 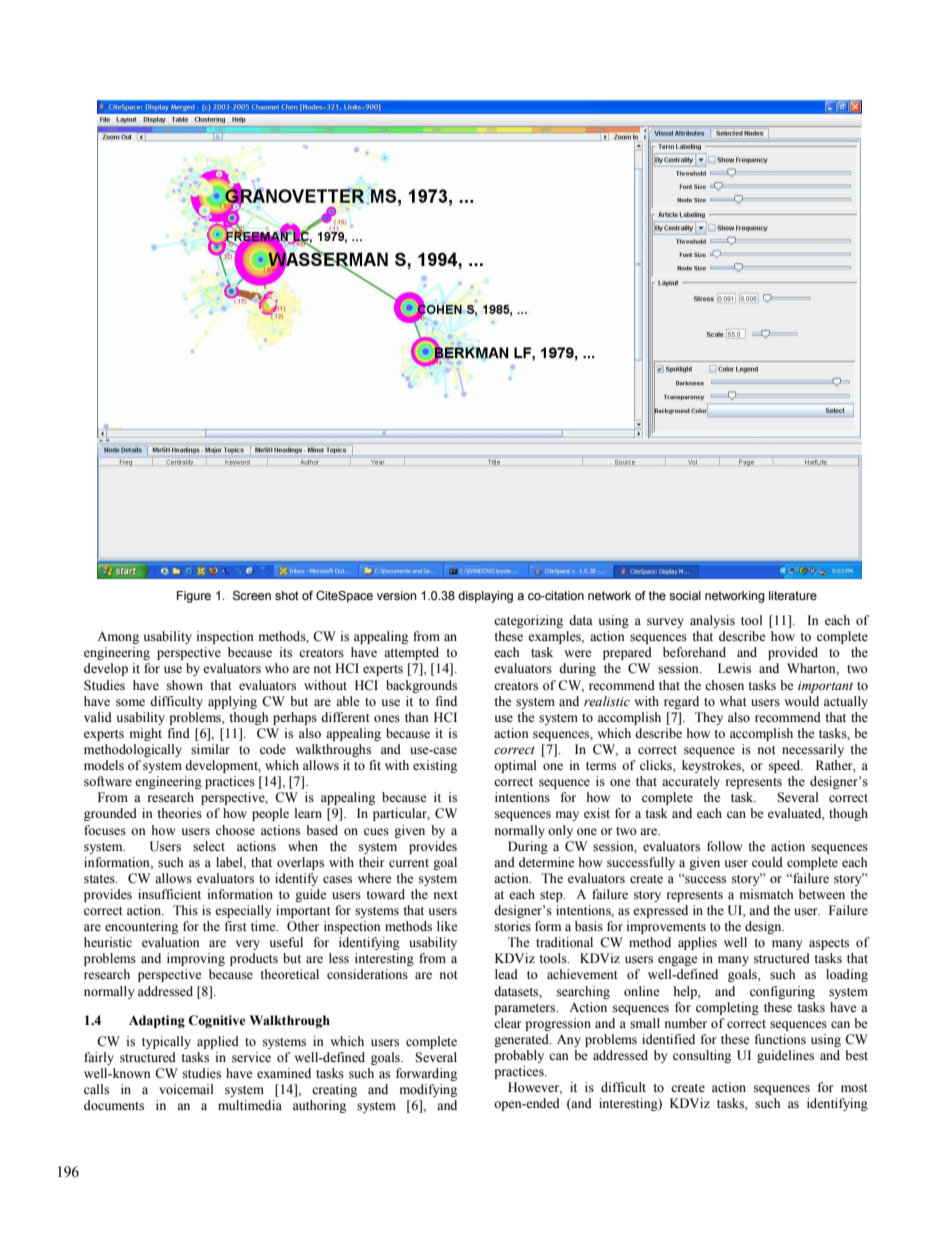 I want to click on Figure, so click(x=194, y=597).
